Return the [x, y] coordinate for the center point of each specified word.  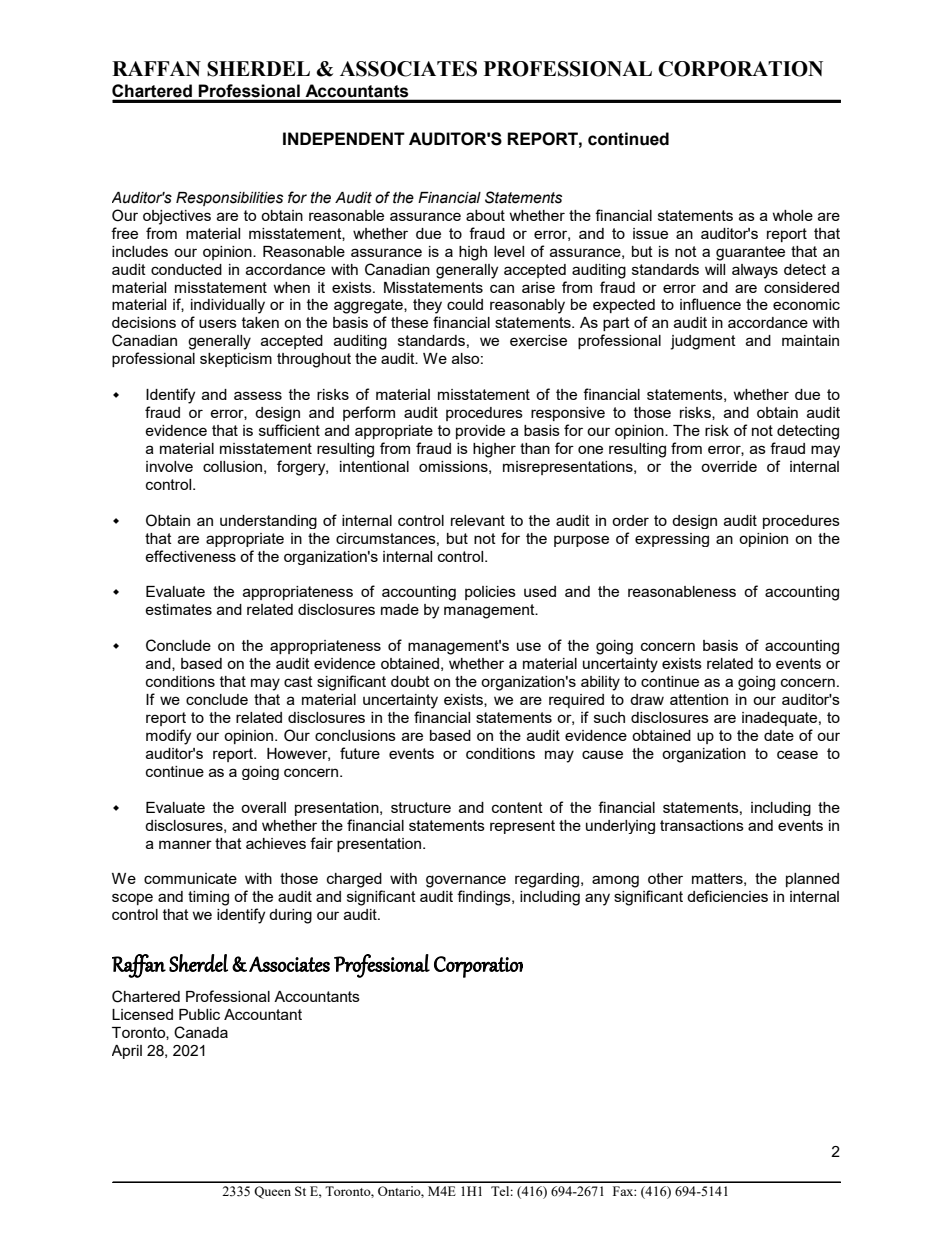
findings [485, 898]
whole [792, 215]
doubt [410, 681]
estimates [178, 609]
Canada [201, 1032]
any [597, 899]
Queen [272, 1192]
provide [480, 432]
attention [699, 699]
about [485, 215]
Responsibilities [229, 199]
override [729, 466]
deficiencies [727, 896]
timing [208, 898]
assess [258, 395]
